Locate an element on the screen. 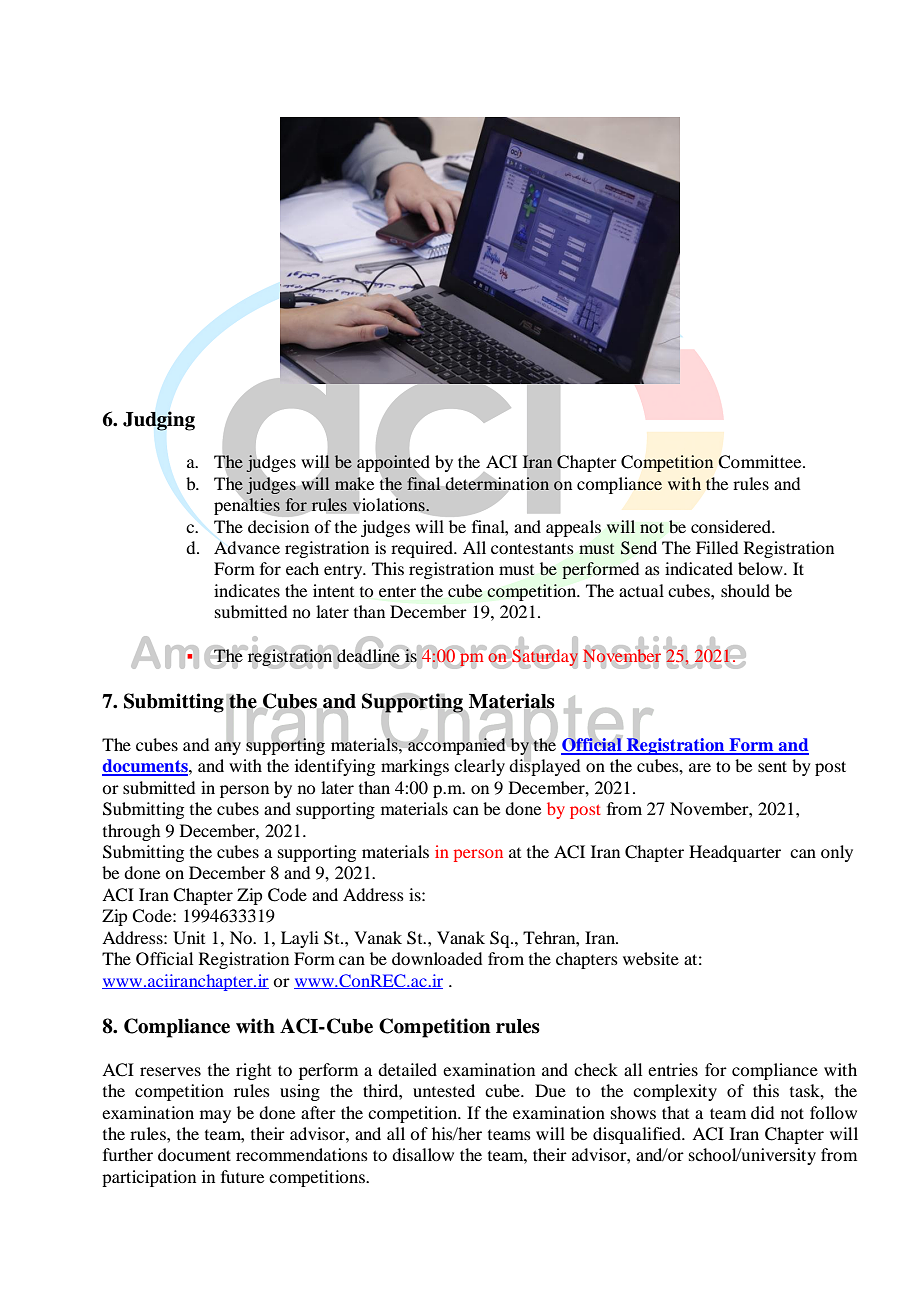 Image resolution: width=924 pixels, height=1308 pixels. sent is located at coordinates (772, 766).
